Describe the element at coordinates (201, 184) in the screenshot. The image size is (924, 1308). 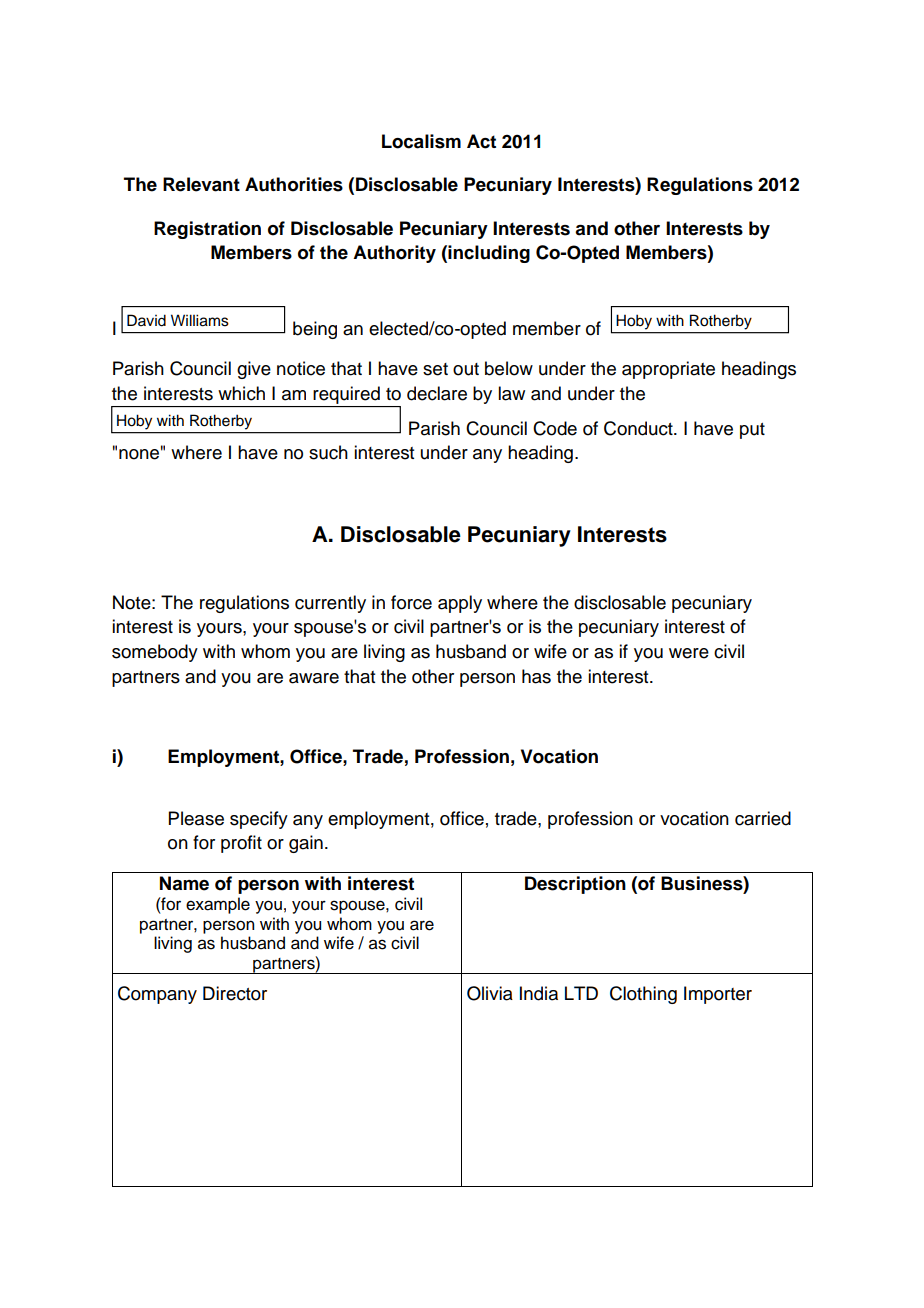
I see `Relevant` at that location.
